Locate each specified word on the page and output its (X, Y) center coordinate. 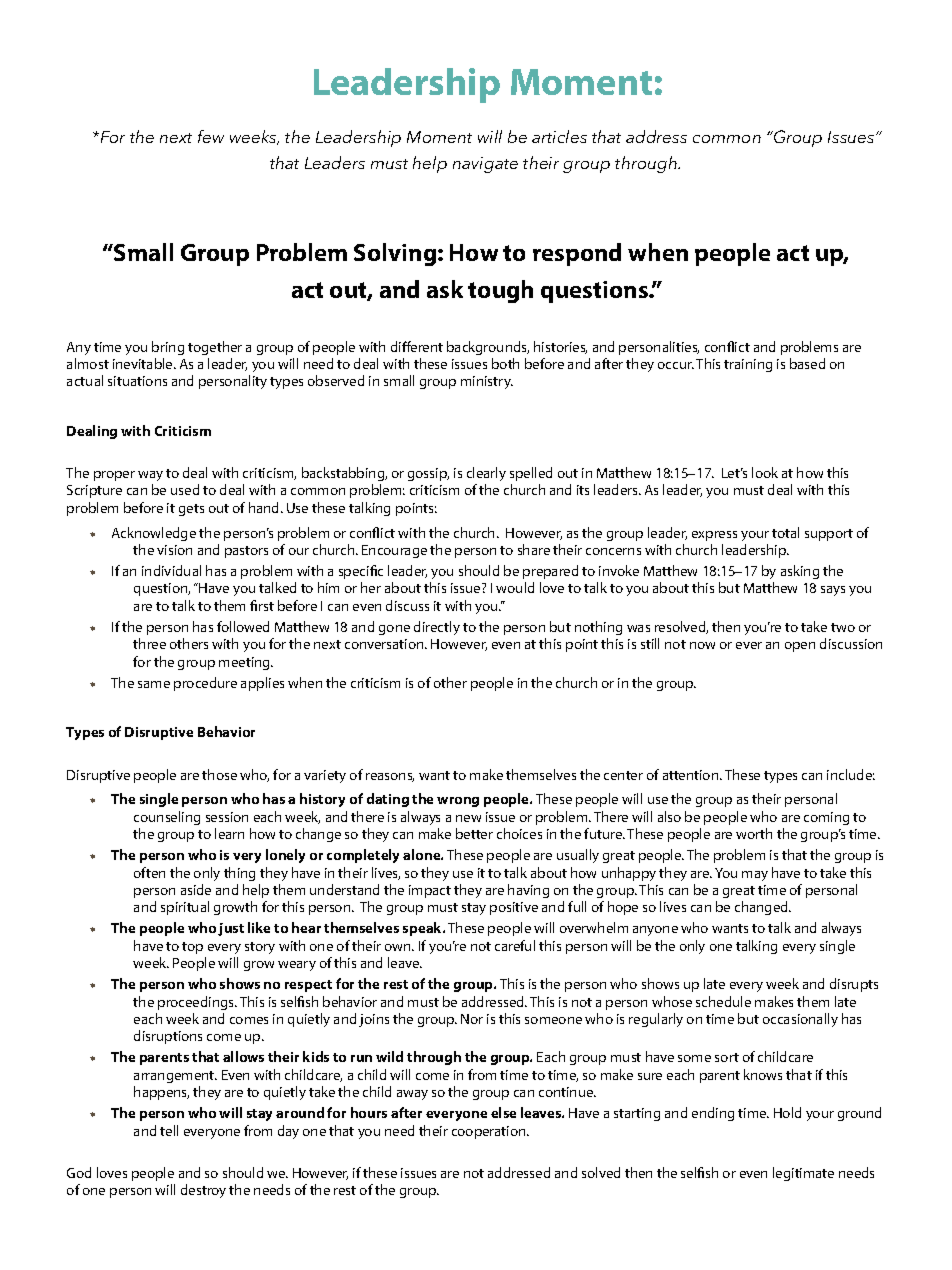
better (474, 833)
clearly (486, 474)
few (211, 136)
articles (559, 136)
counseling (167, 818)
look (765, 472)
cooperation (490, 1132)
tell (169, 1130)
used (185, 489)
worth (754, 833)
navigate (485, 165)
